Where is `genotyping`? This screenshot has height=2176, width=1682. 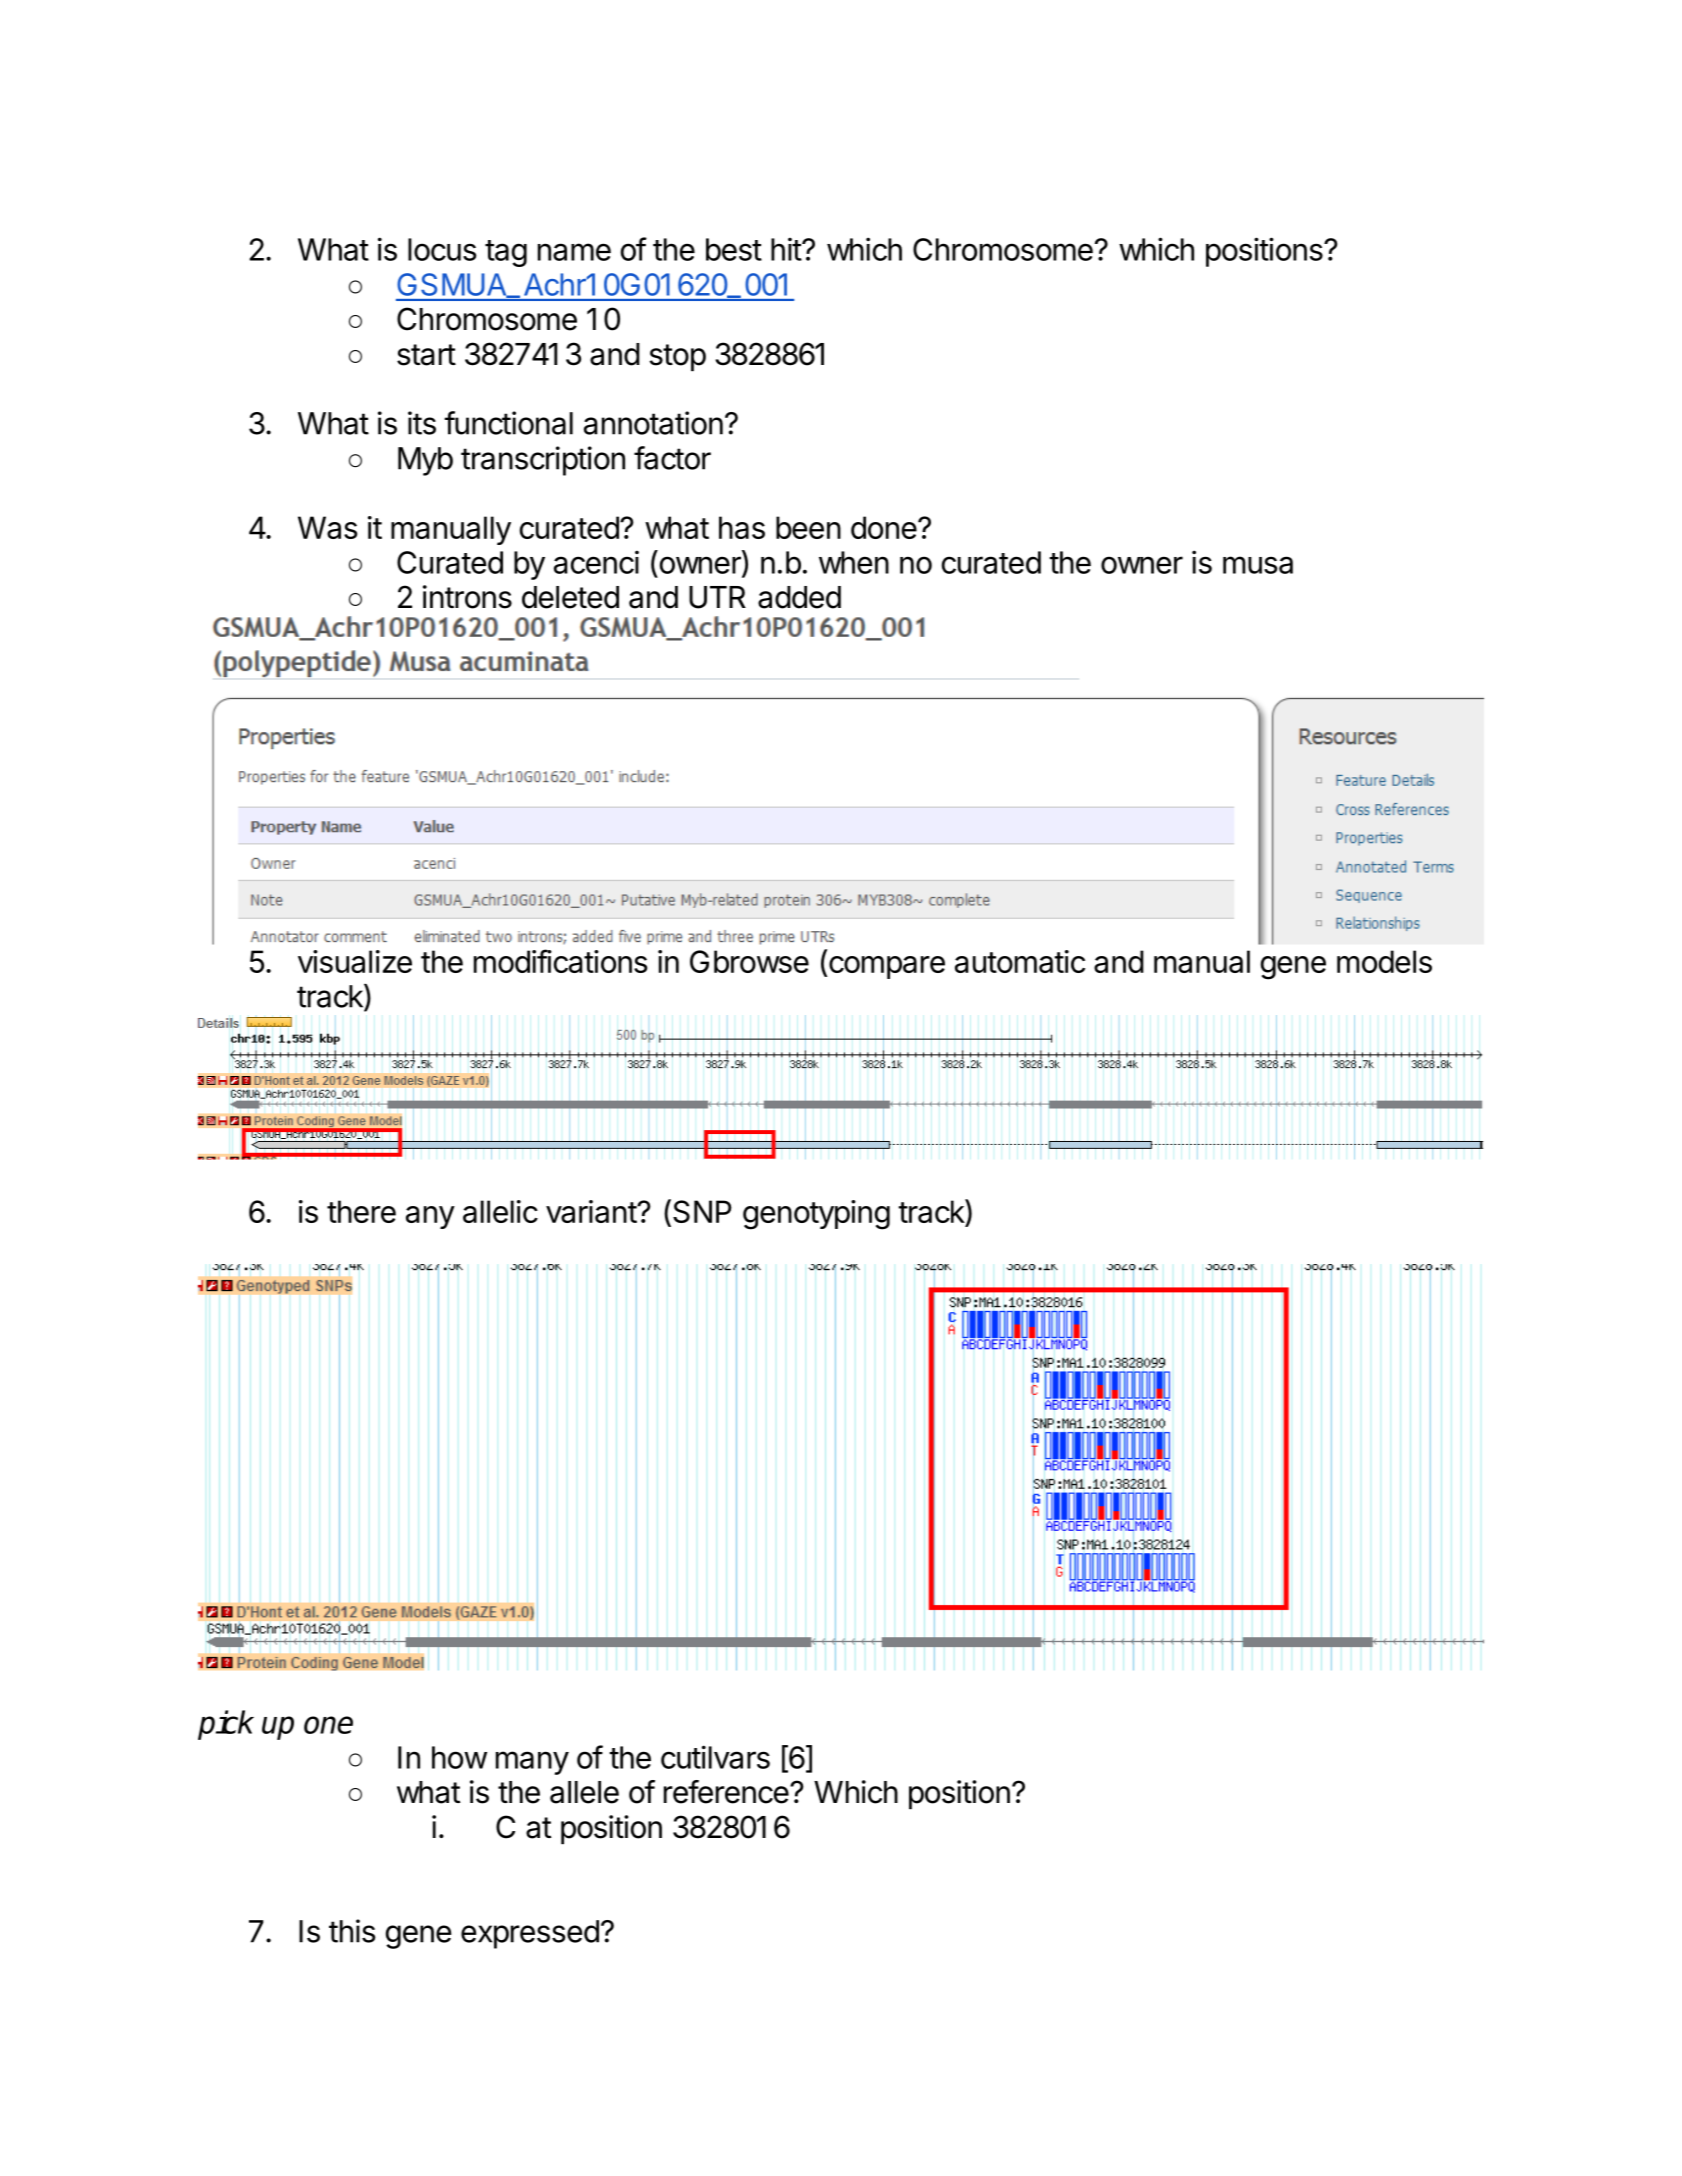 genotyping is located at coordinates (816, 1215).
